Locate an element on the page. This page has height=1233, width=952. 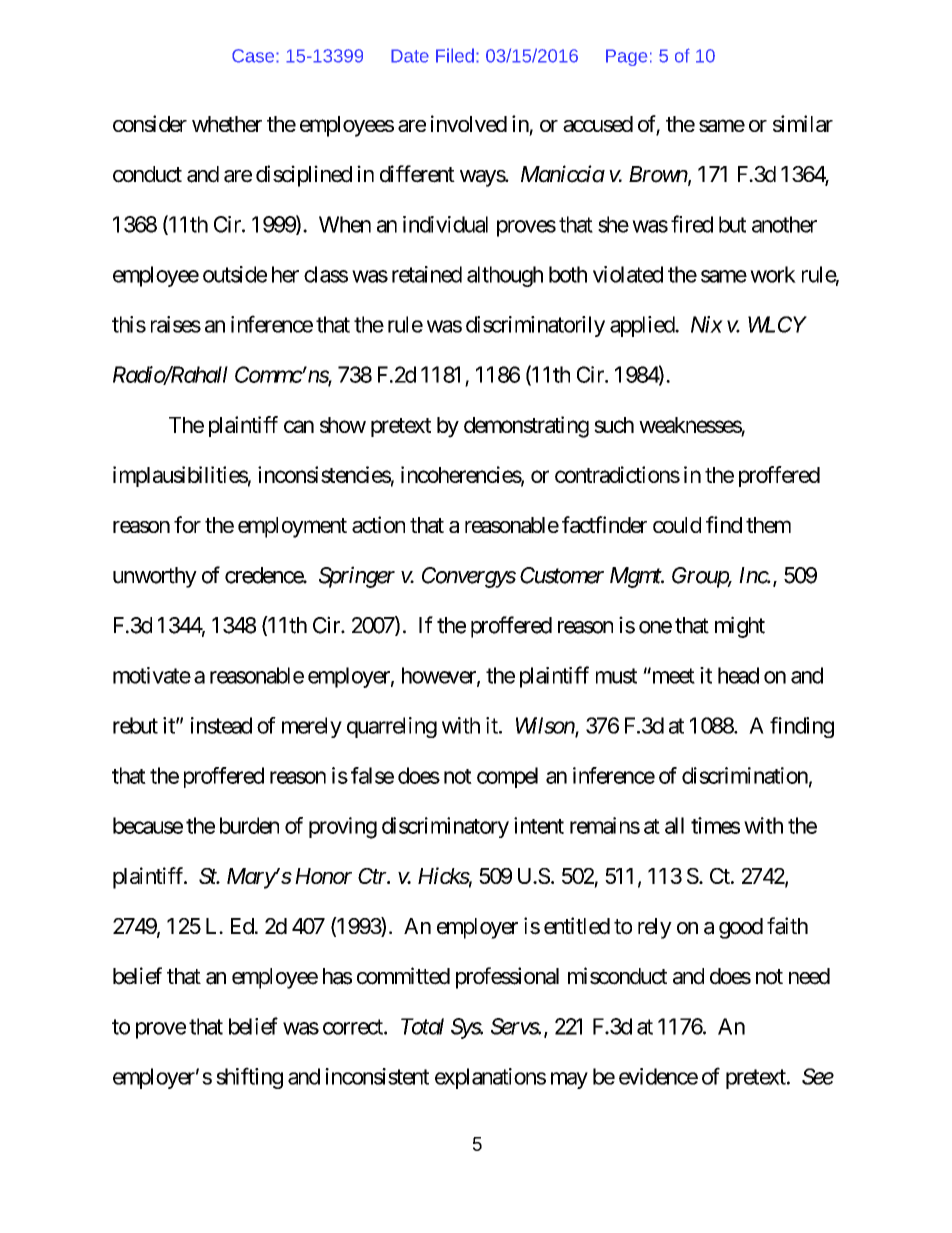
Filed is located at coordinates (455, 55).
